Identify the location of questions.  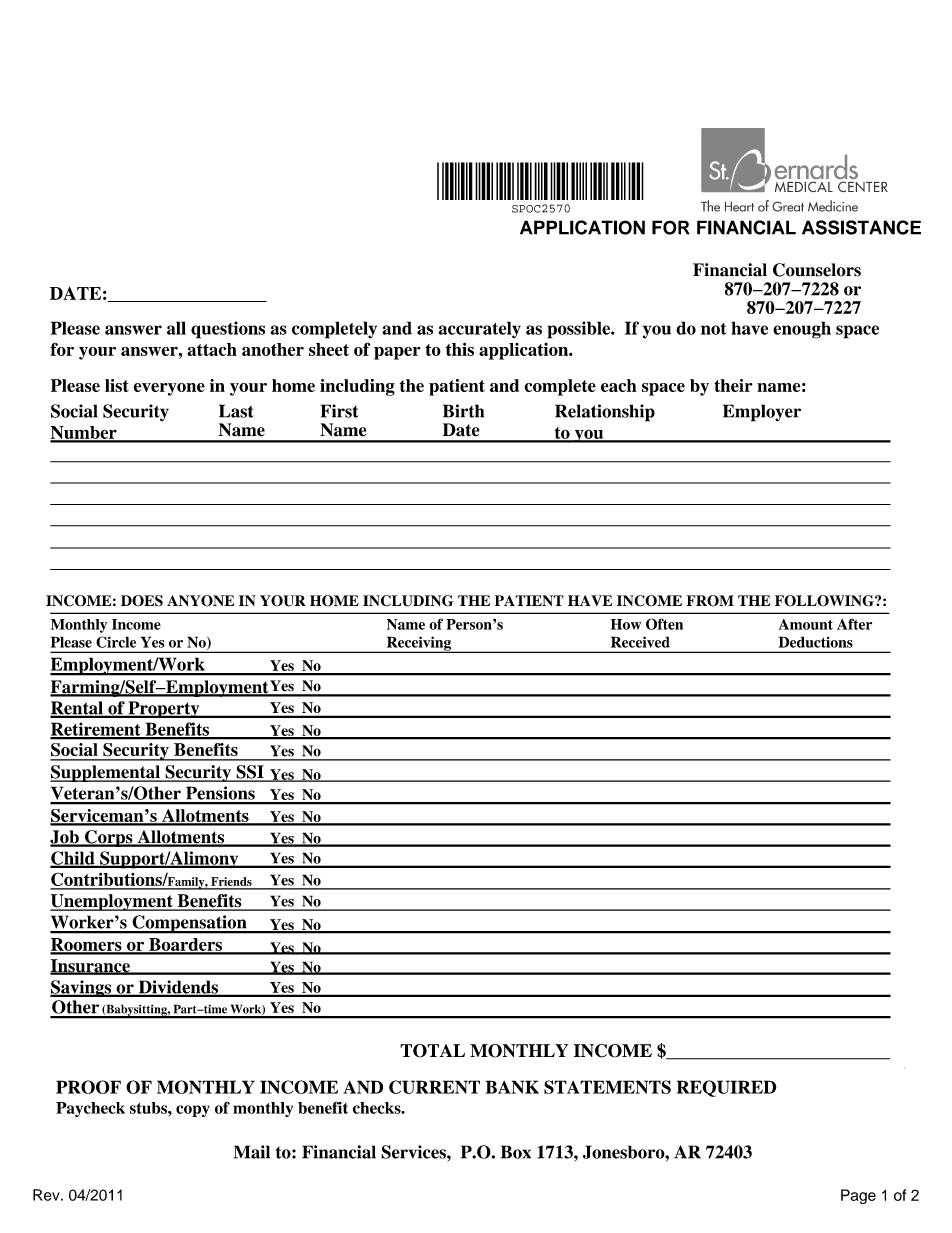
(228, 330).
